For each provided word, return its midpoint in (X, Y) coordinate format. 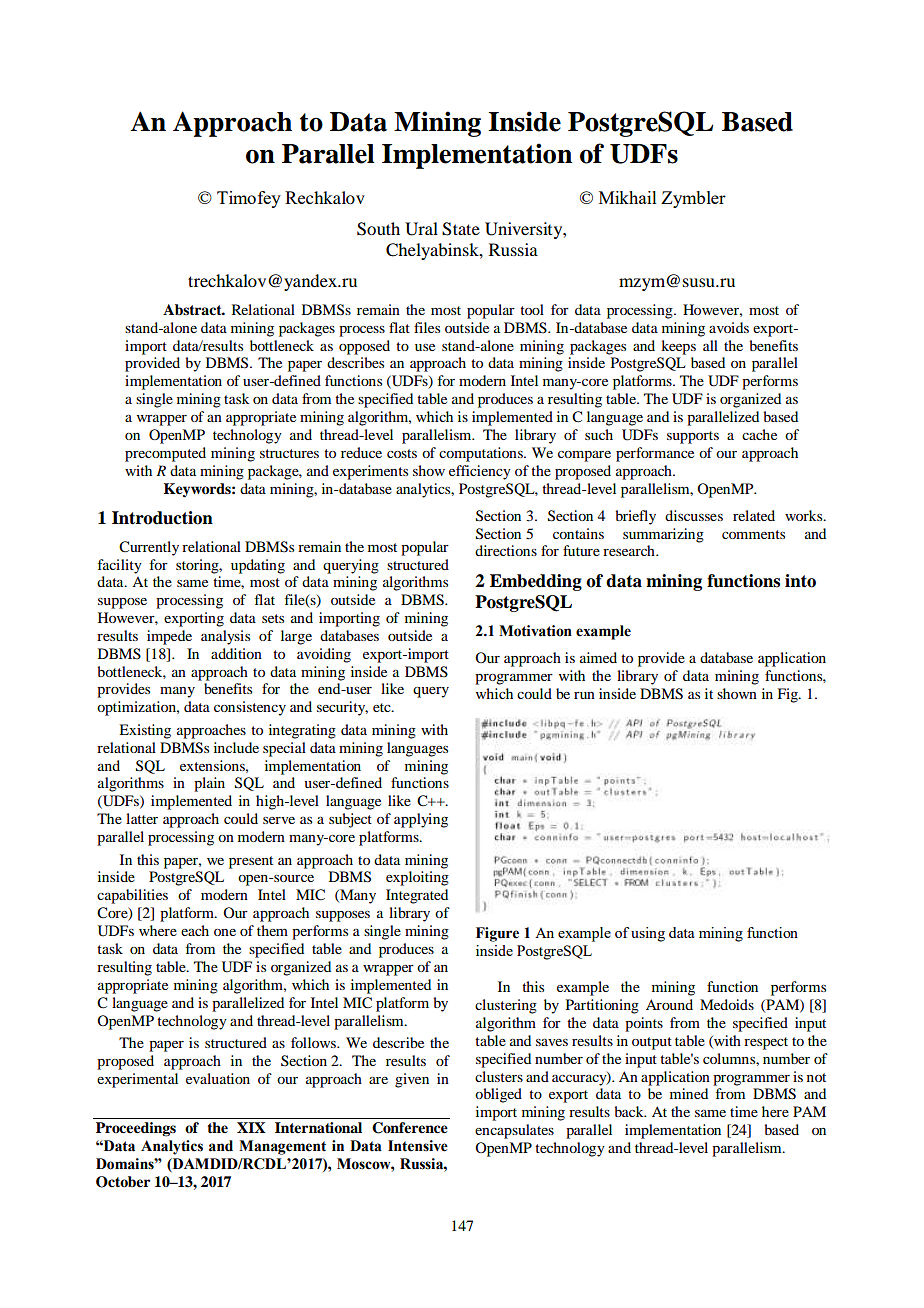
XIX (251, 1127)
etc (383, 707)
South (378, 229)
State (461, 229)
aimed (598, 657)
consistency (250, 708)
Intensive (418, 1146)
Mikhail (628, 197)
